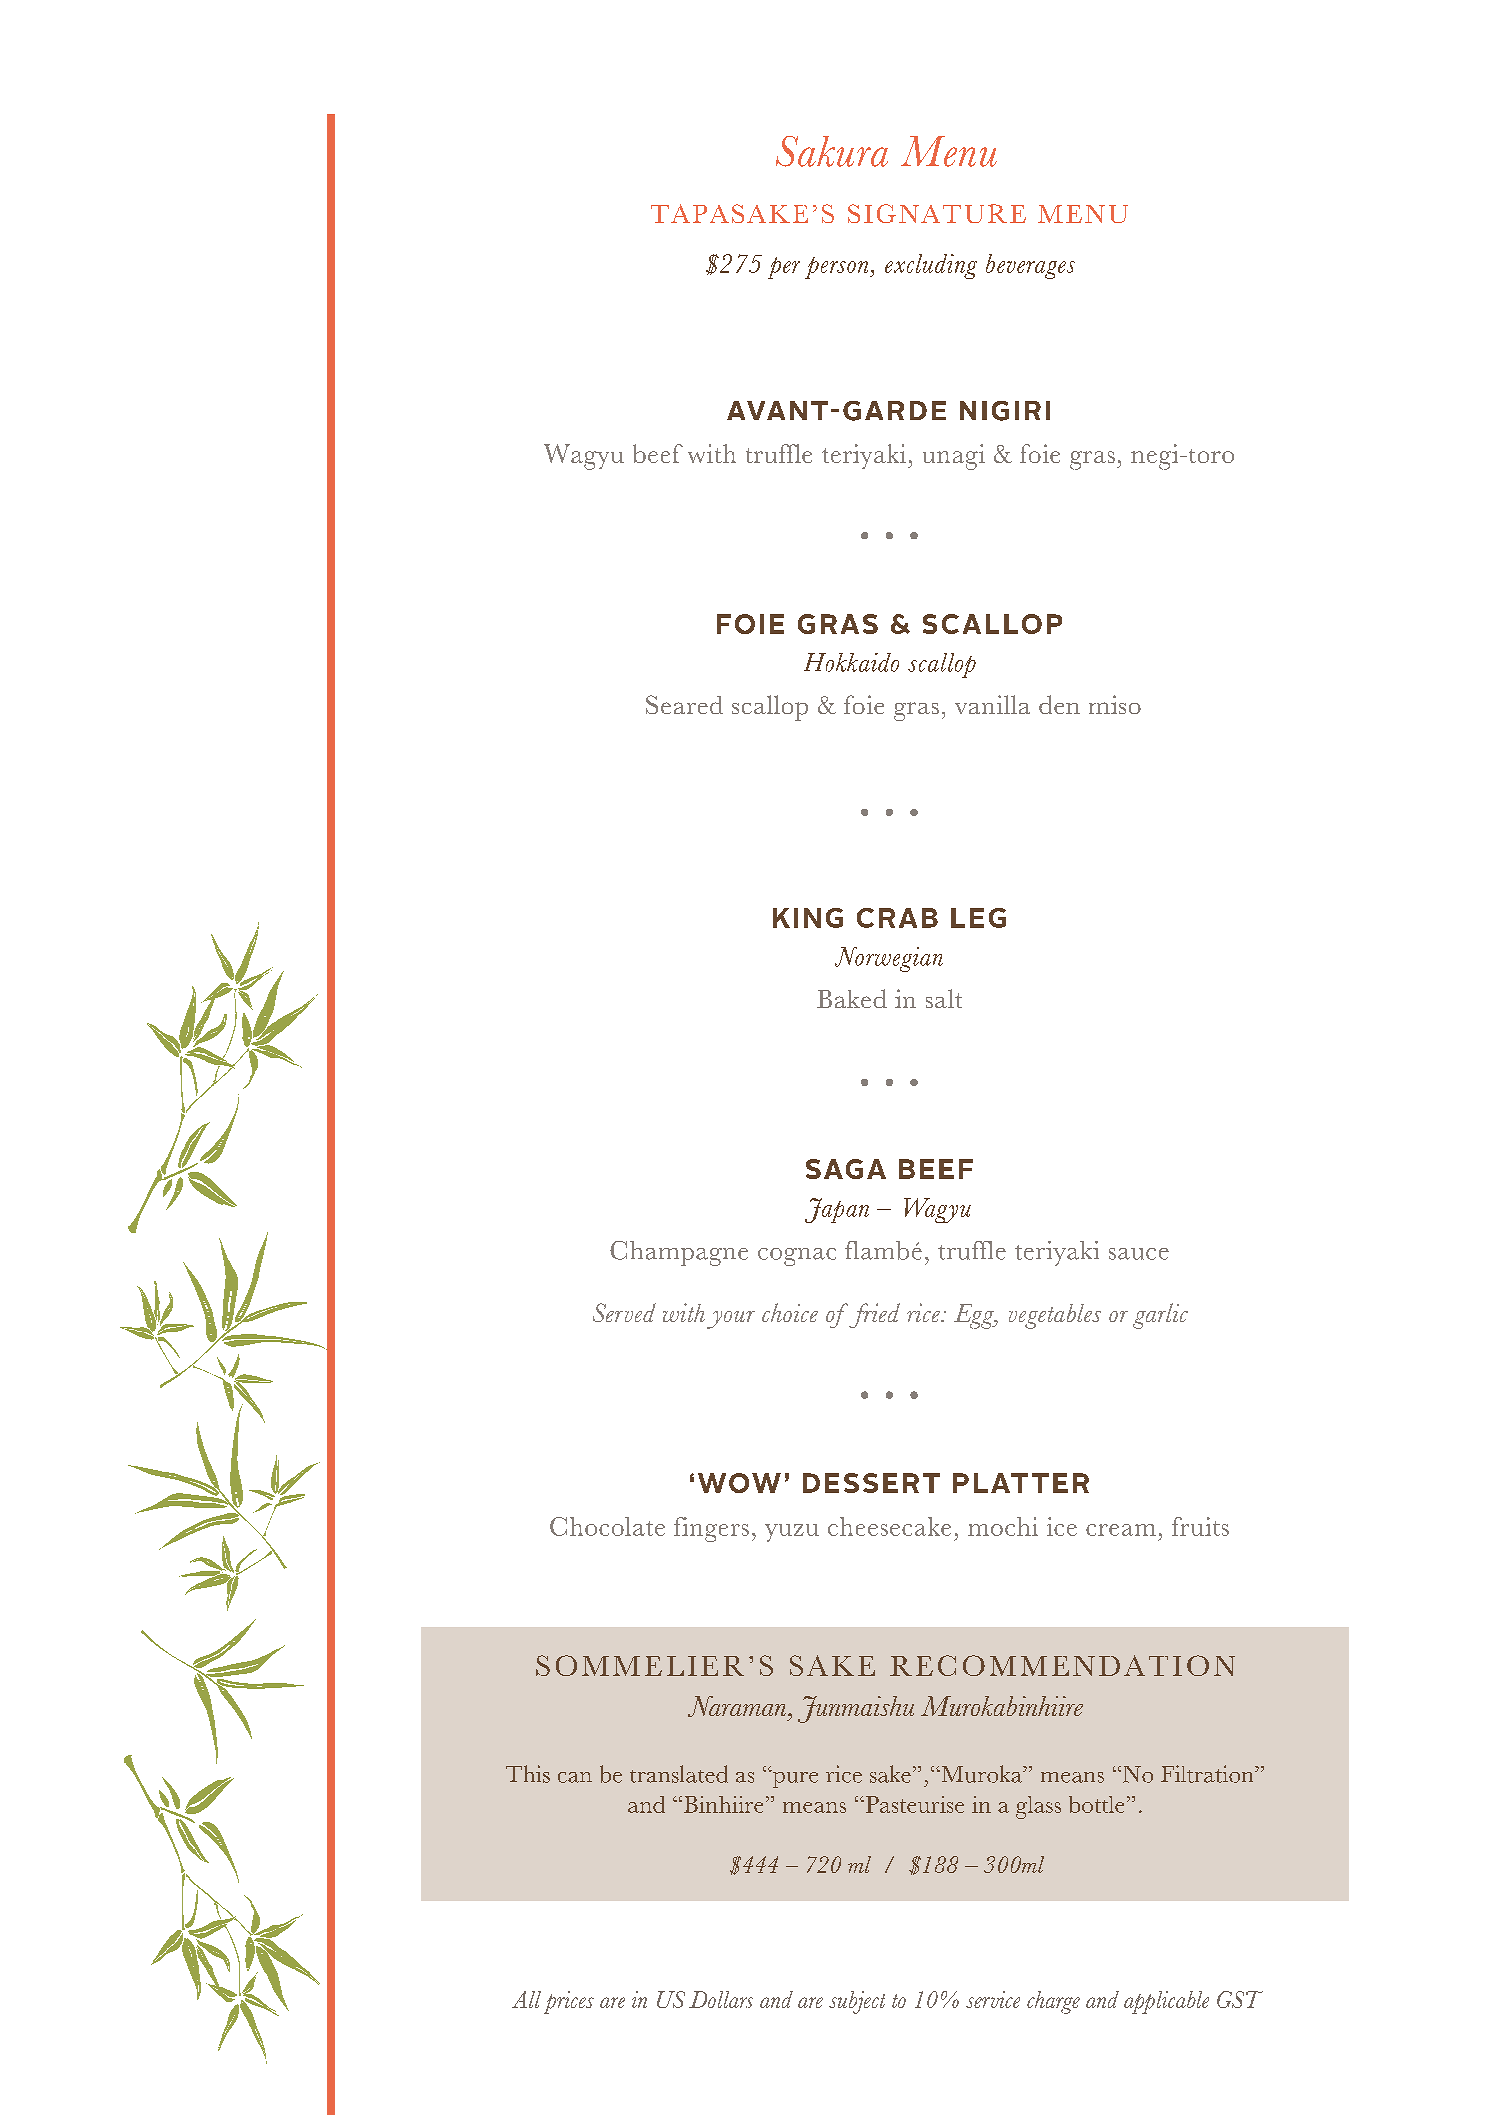  What do you see at coordinates (851, 662) in the screenshot?
I see `Hokkaido` at bounding box center [851, 662].
